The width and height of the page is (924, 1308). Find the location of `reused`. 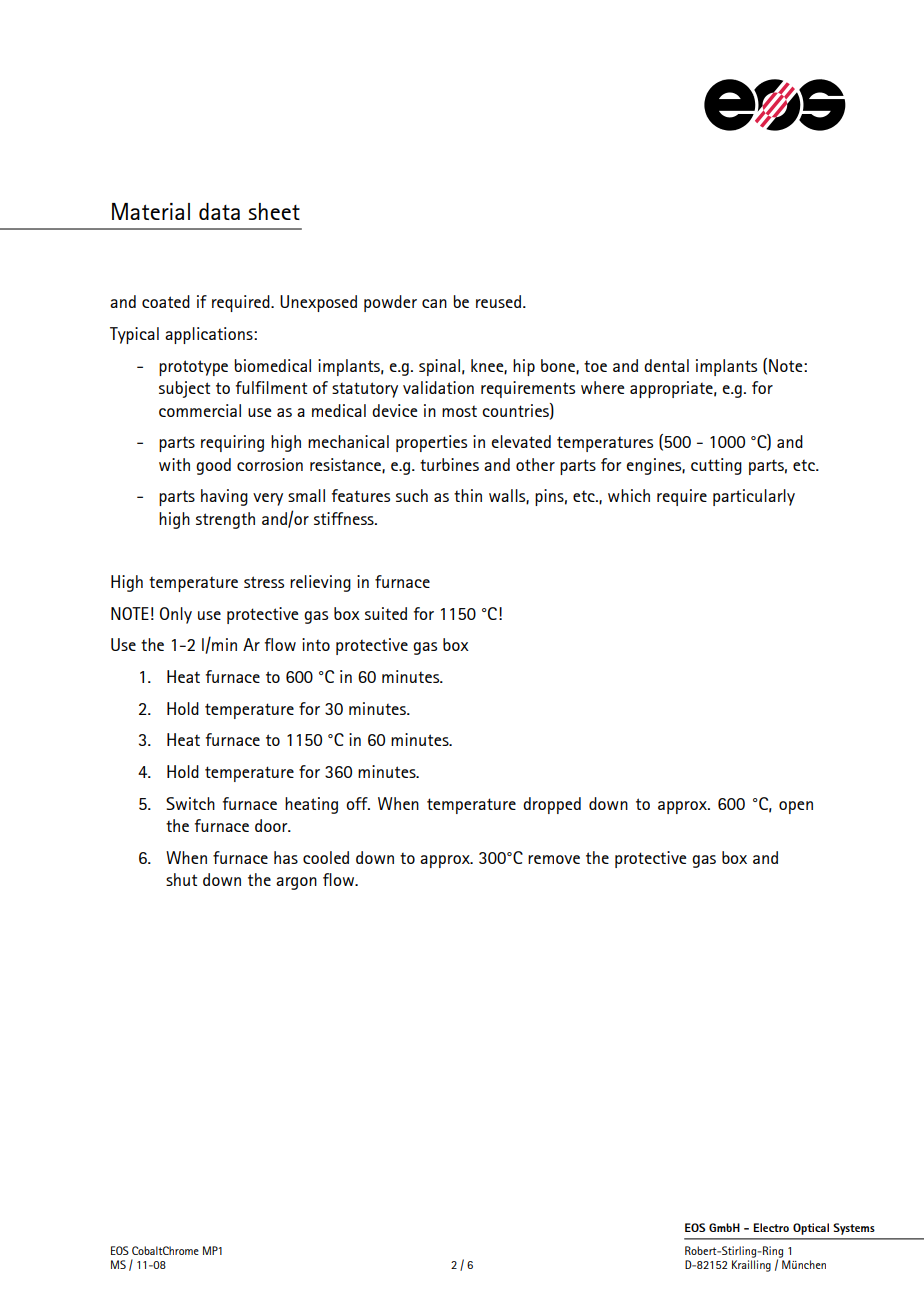

reused is located at coordinates (498, 301).
